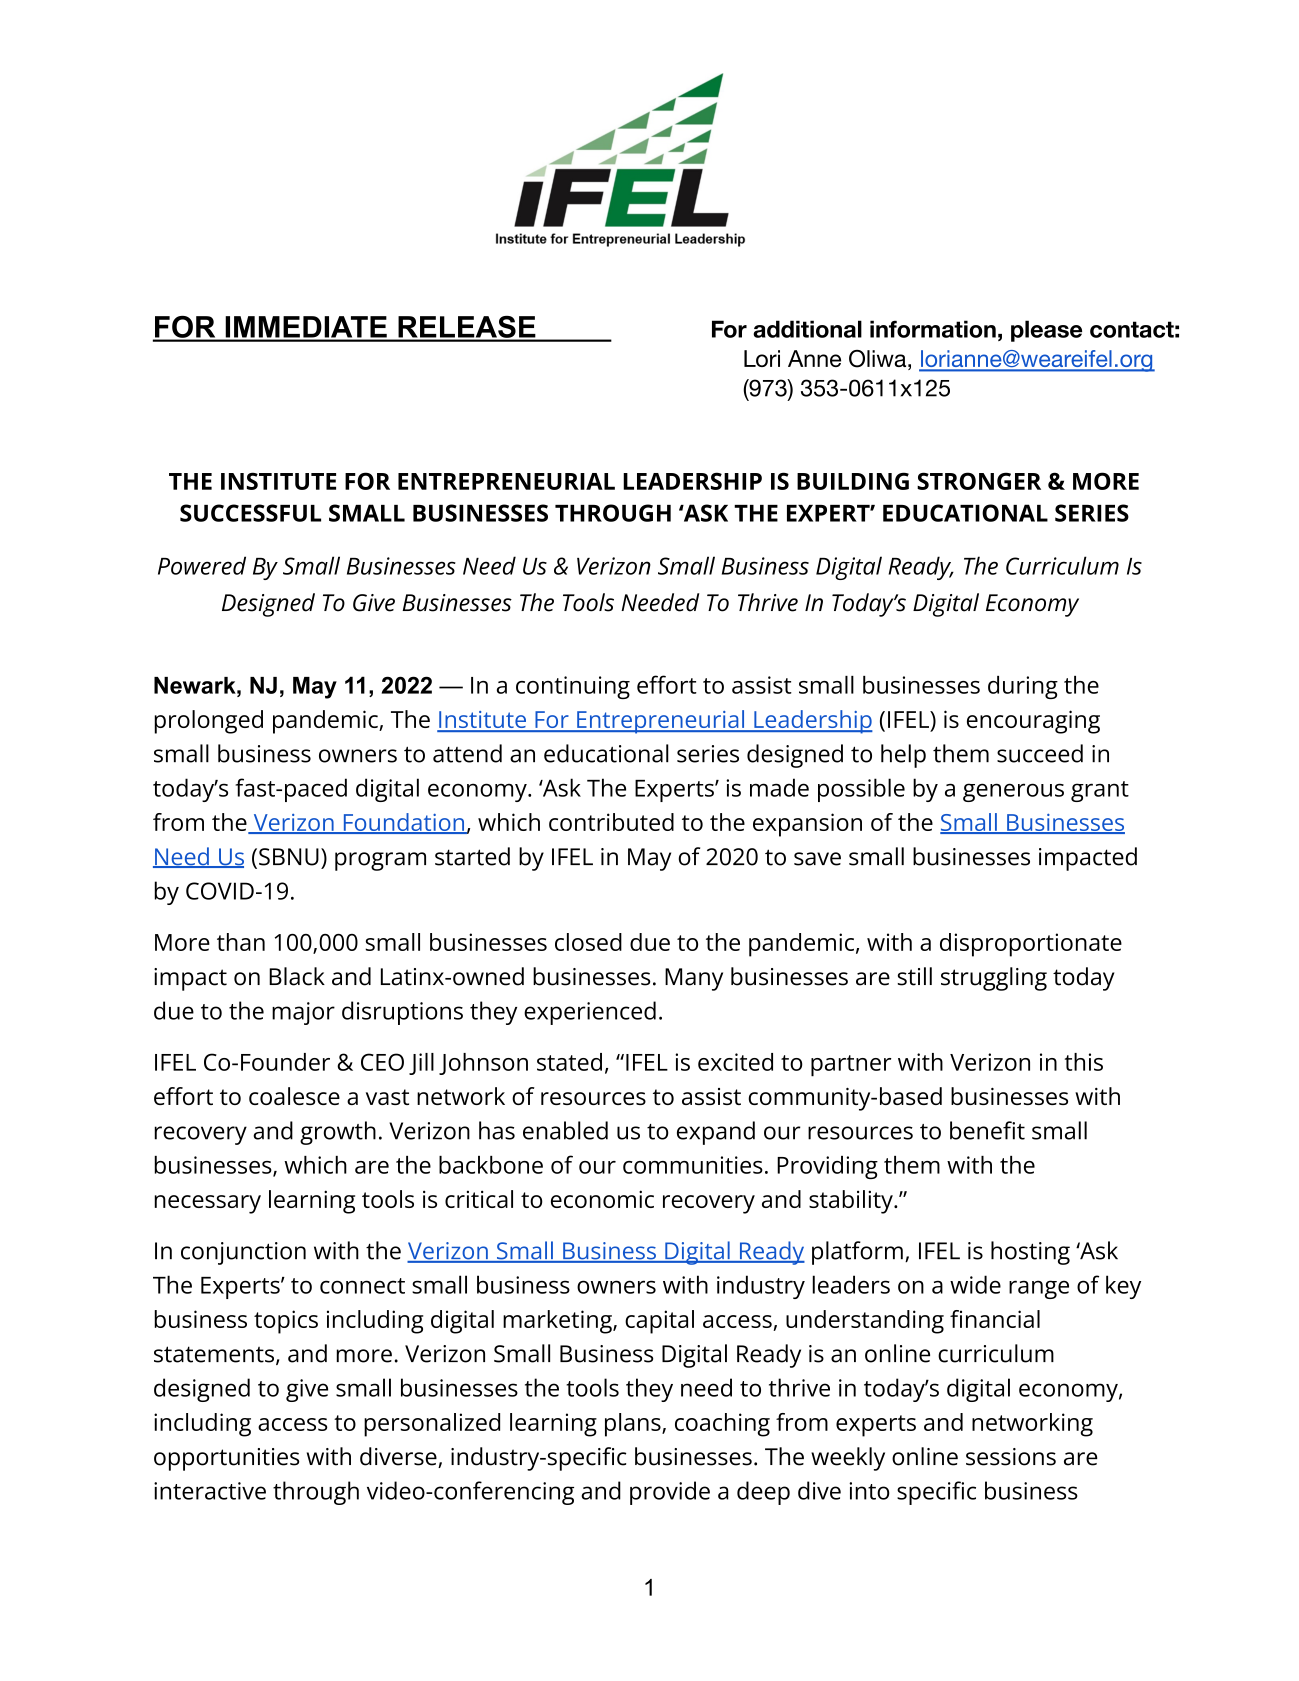  I want to click on additional, so click(807, 329).
